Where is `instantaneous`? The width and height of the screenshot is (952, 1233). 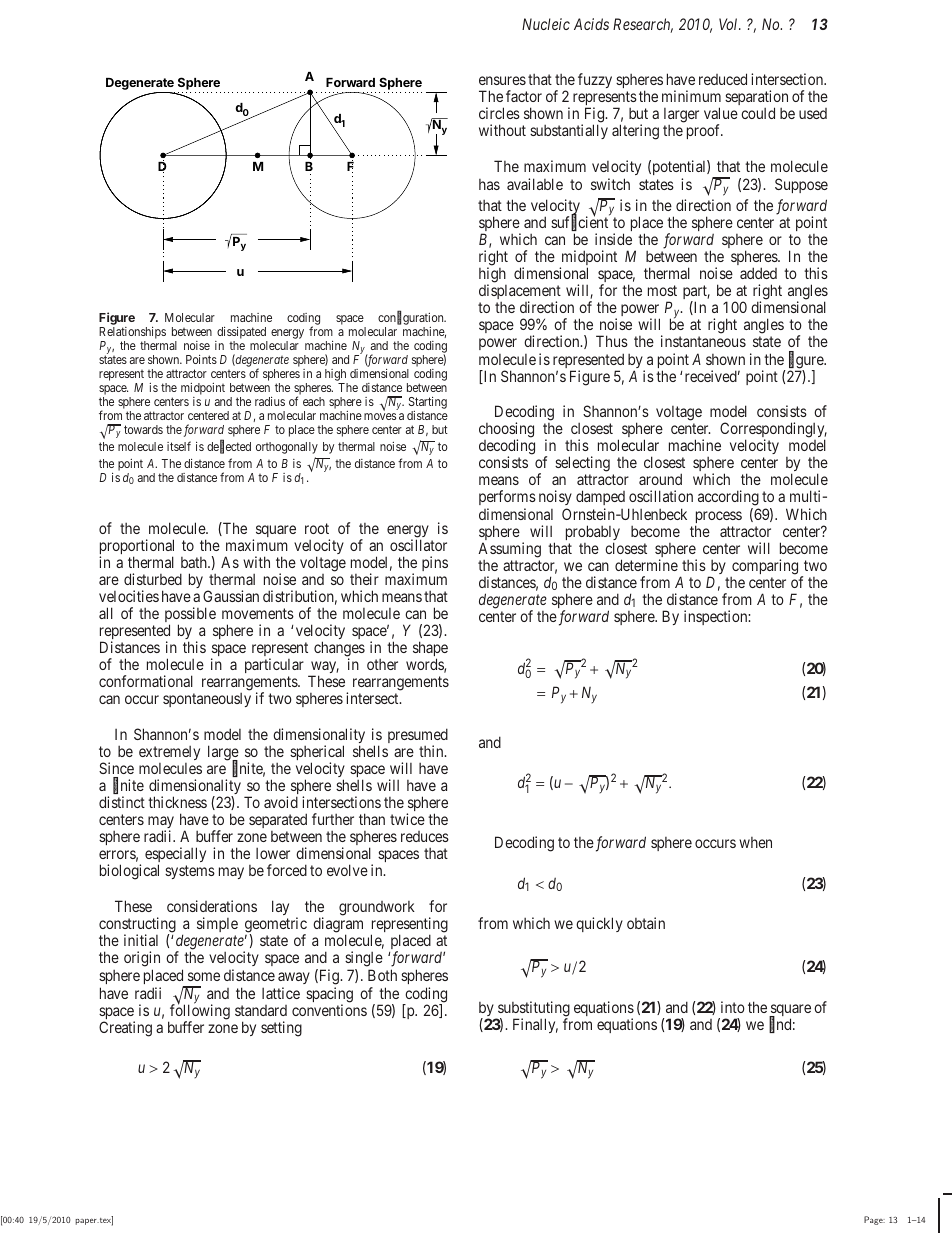 instantaneous is located at coordinates (703, 341).
